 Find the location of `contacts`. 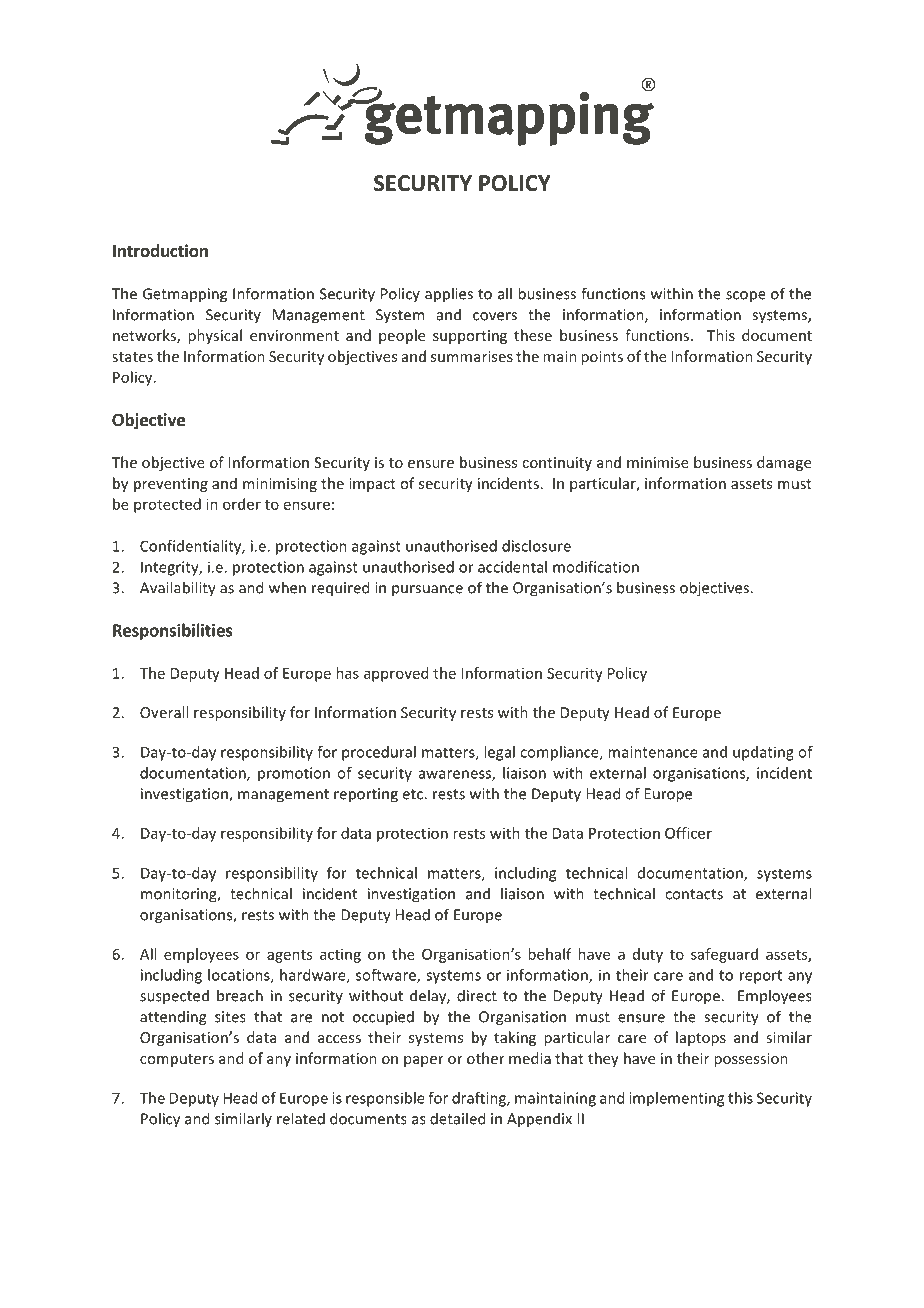

contacts is located at coordinates (694, 894).
